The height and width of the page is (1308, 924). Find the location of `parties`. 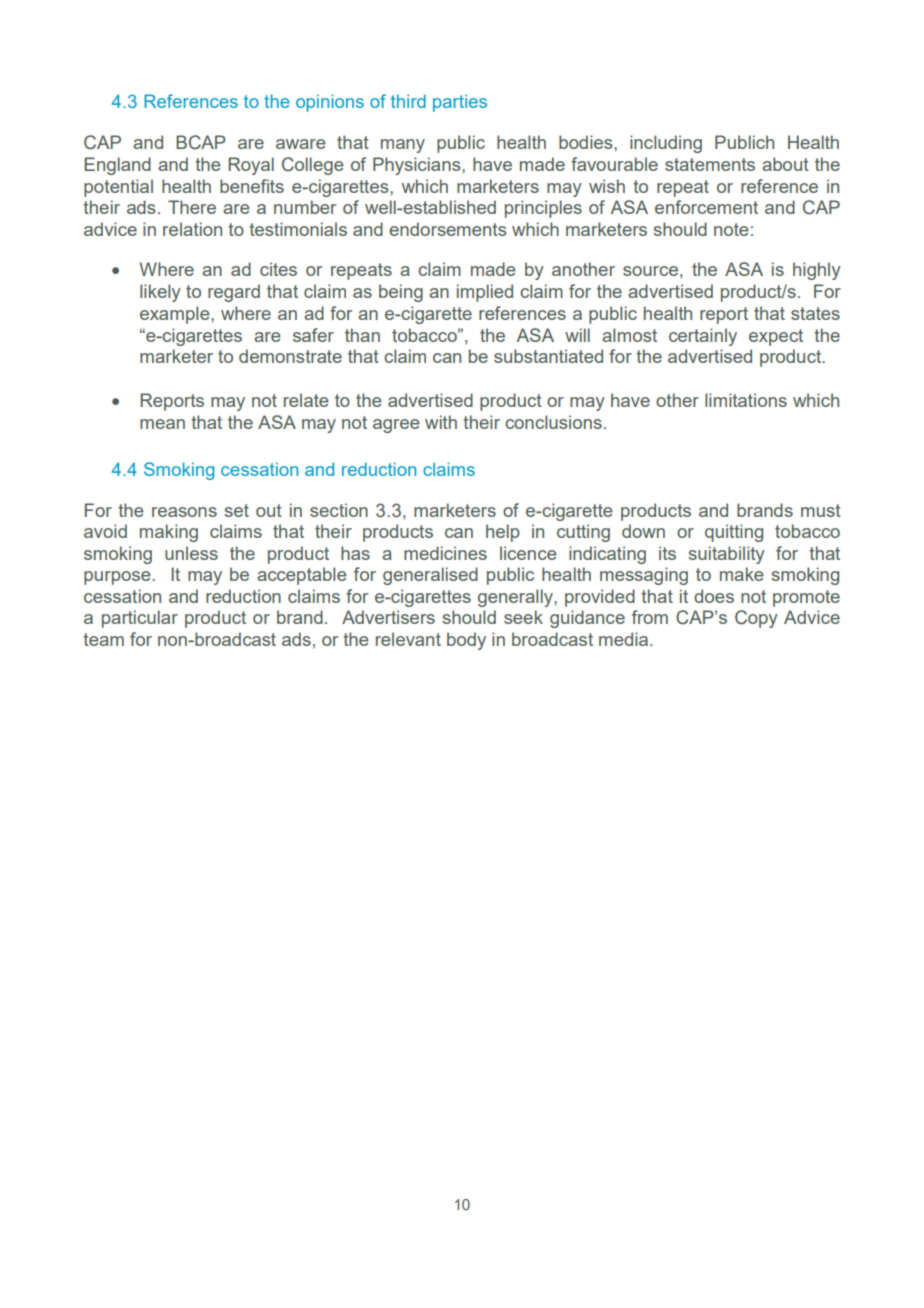

parties is located at coordinates (460, 103).
